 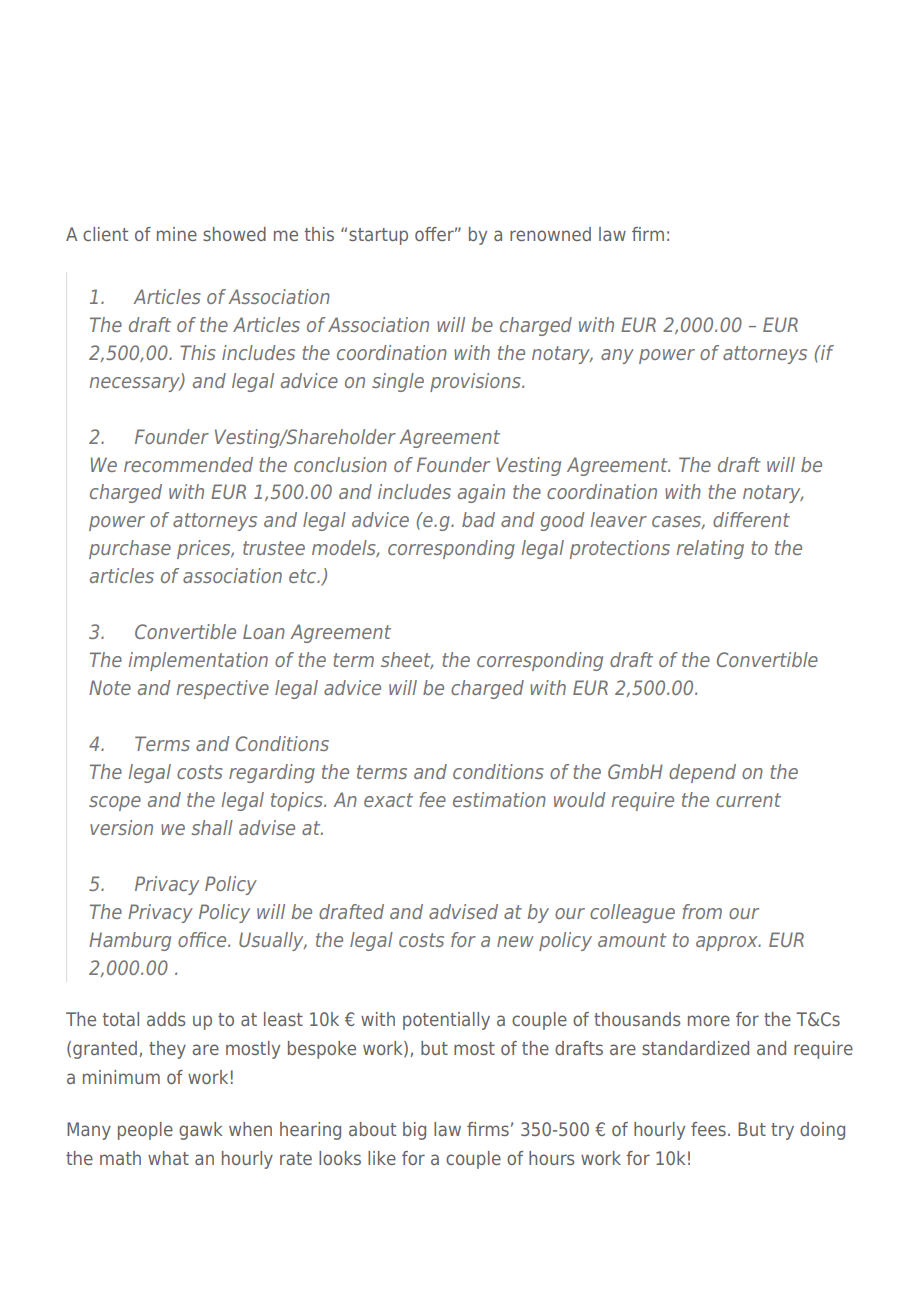 What do you see at coordinates (499, 799) in the screenshot?
I see `estimation` at bounding box center [499, 799].
